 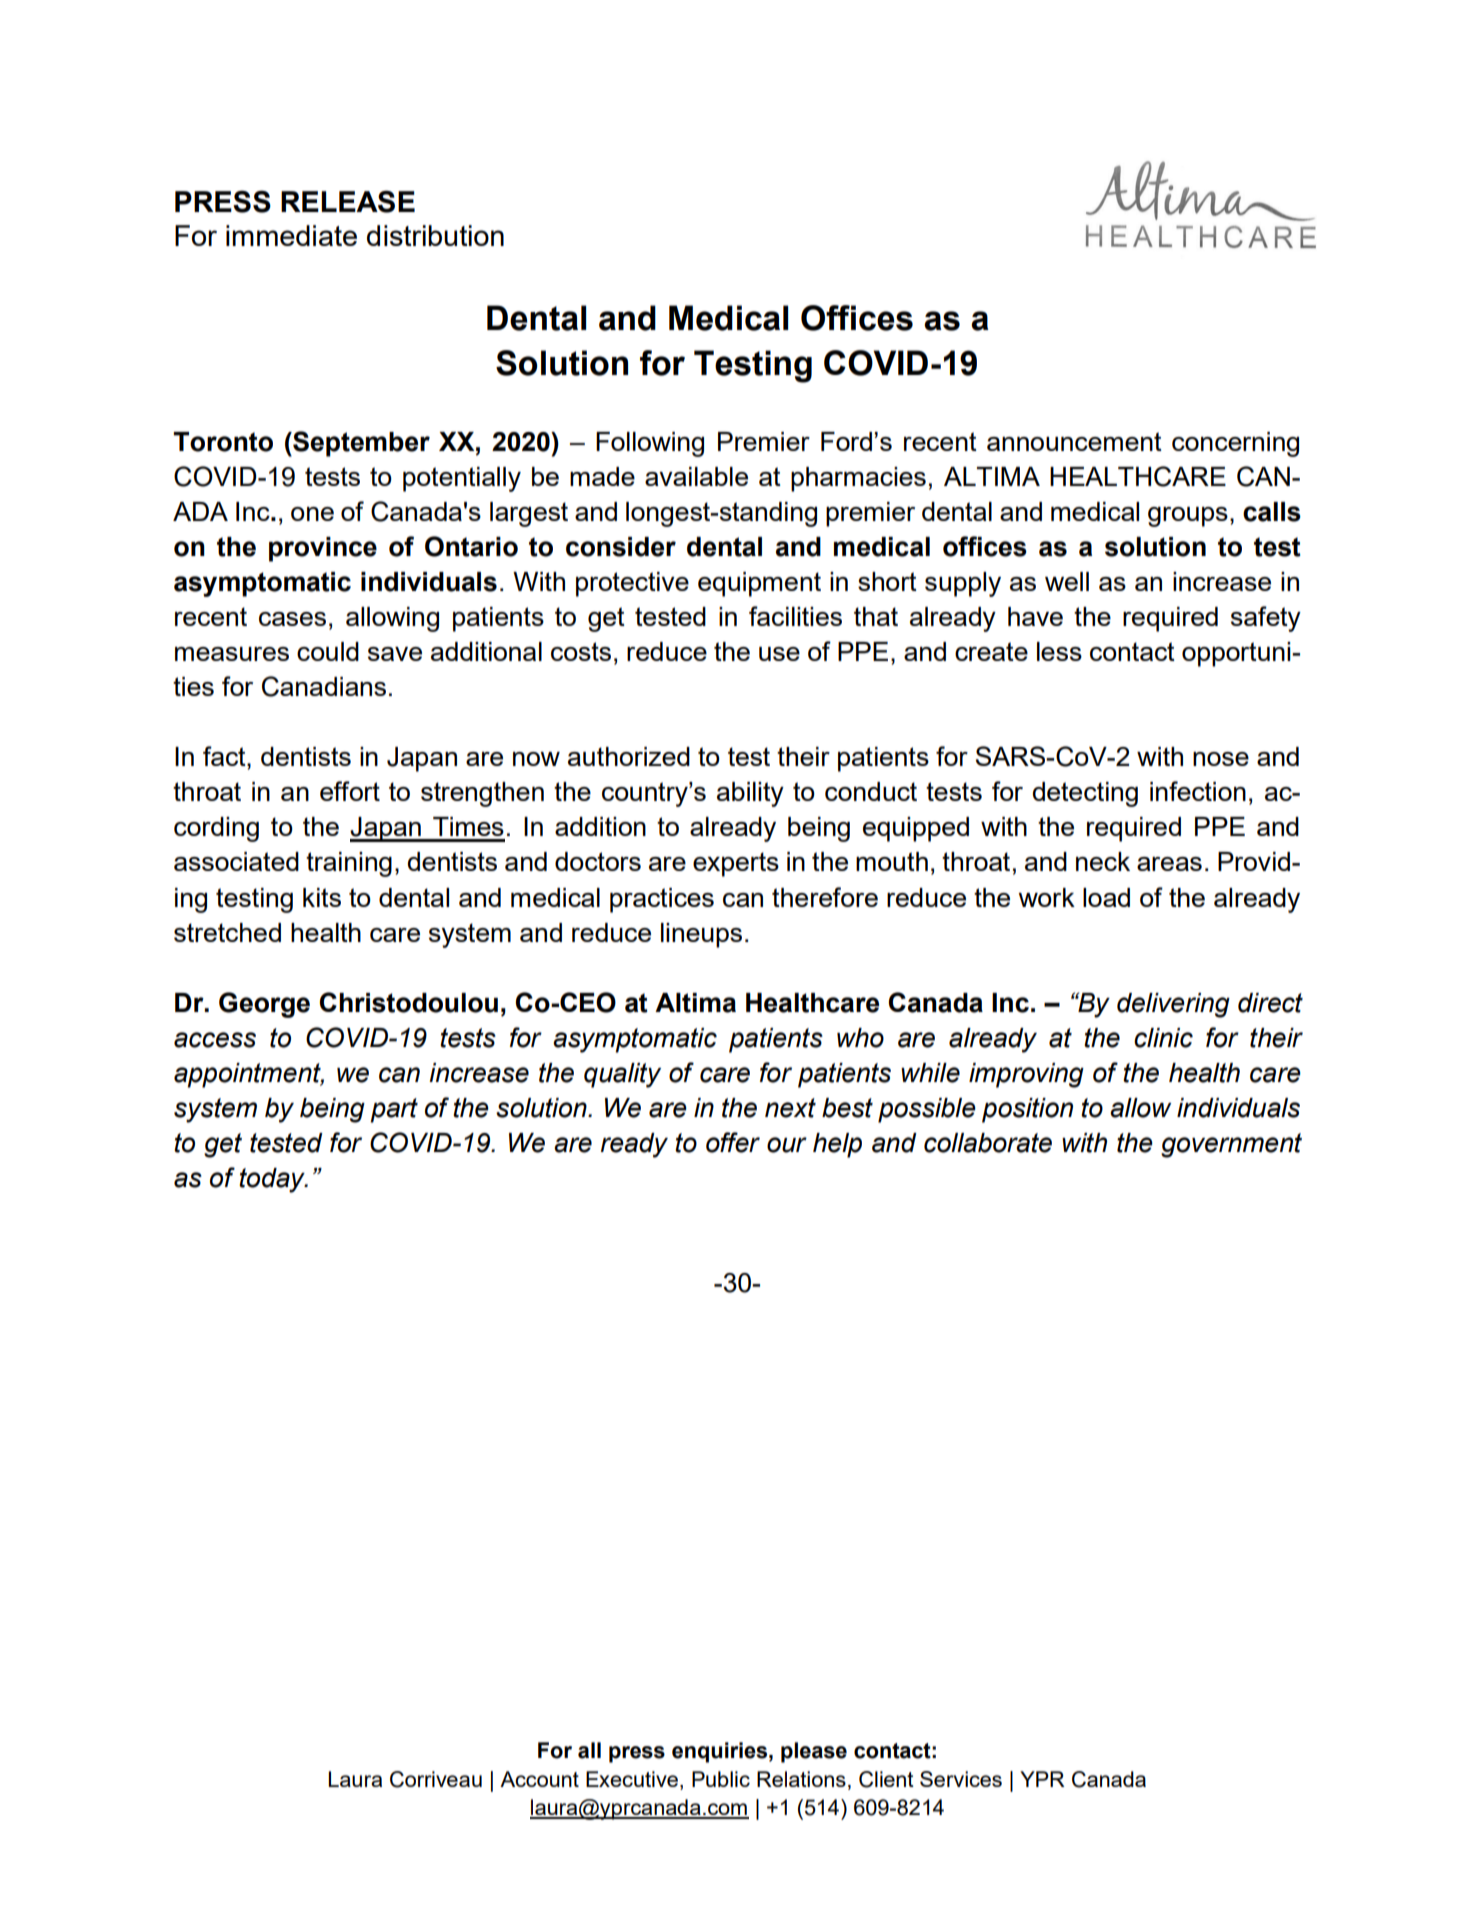 I want to click on Christodoulou, so click(x=408, y=1002).
